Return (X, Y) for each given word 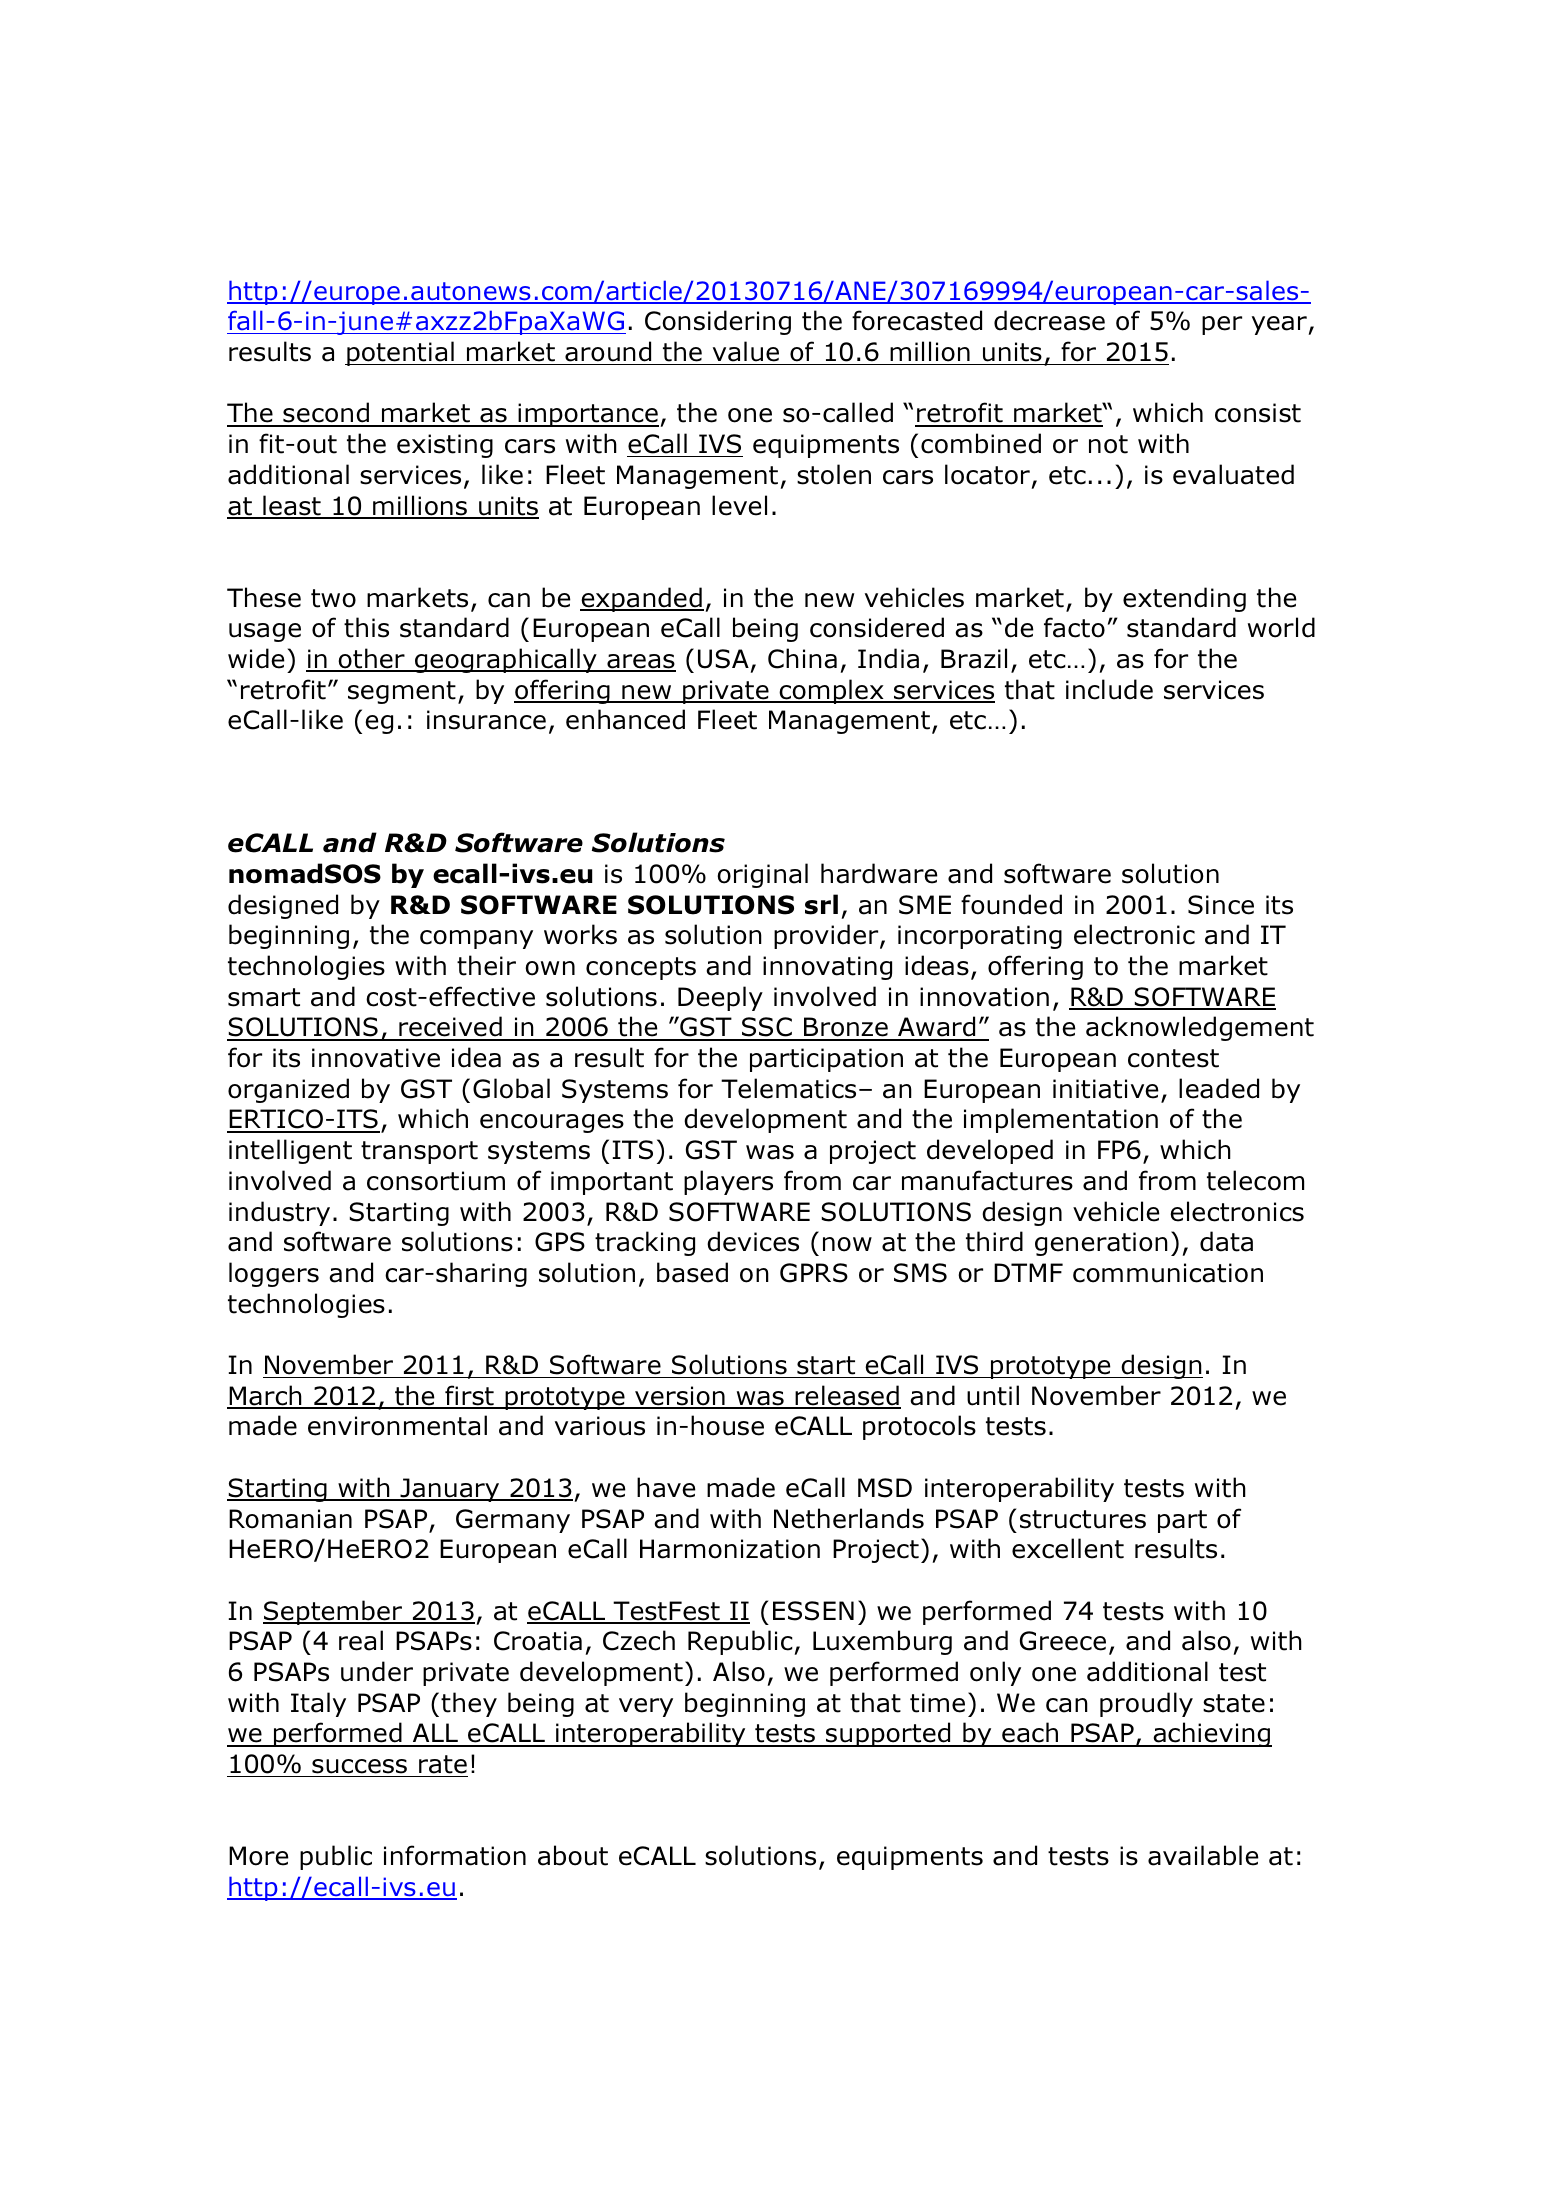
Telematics (788, 1088)
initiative (1106, 1089)
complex (831, 691)
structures (1083, 1519)
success (359, 1766)
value (746, 353)
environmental (397, 1425)
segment (402, 692)
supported (888, 1734)
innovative (376, 1058)
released (847, 1396)
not (1108, 444)
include (1109, 689)
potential (400, 353)
